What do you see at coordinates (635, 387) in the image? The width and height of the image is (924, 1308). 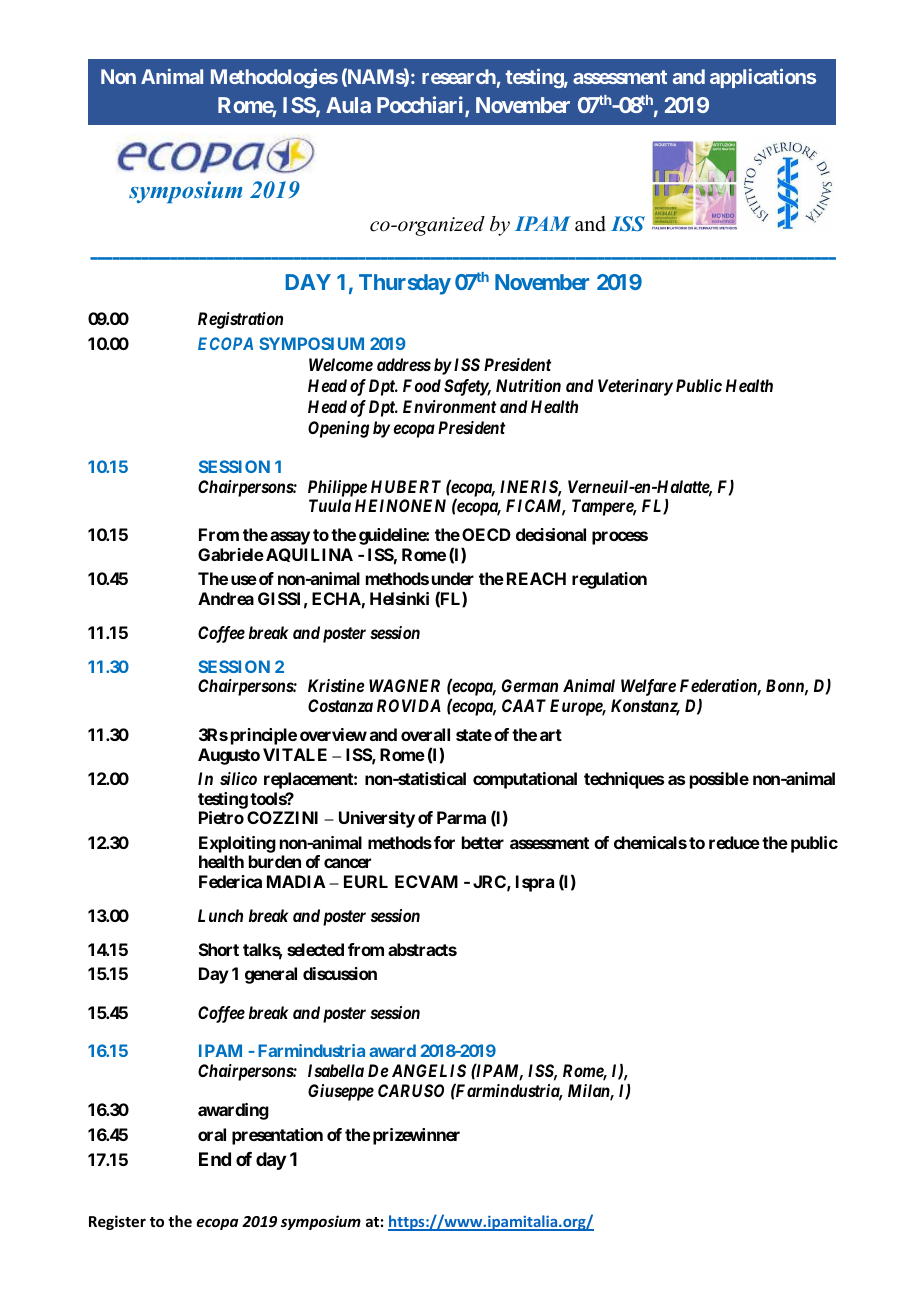 I see `Veterinary` at bounding box center [635, 387].
